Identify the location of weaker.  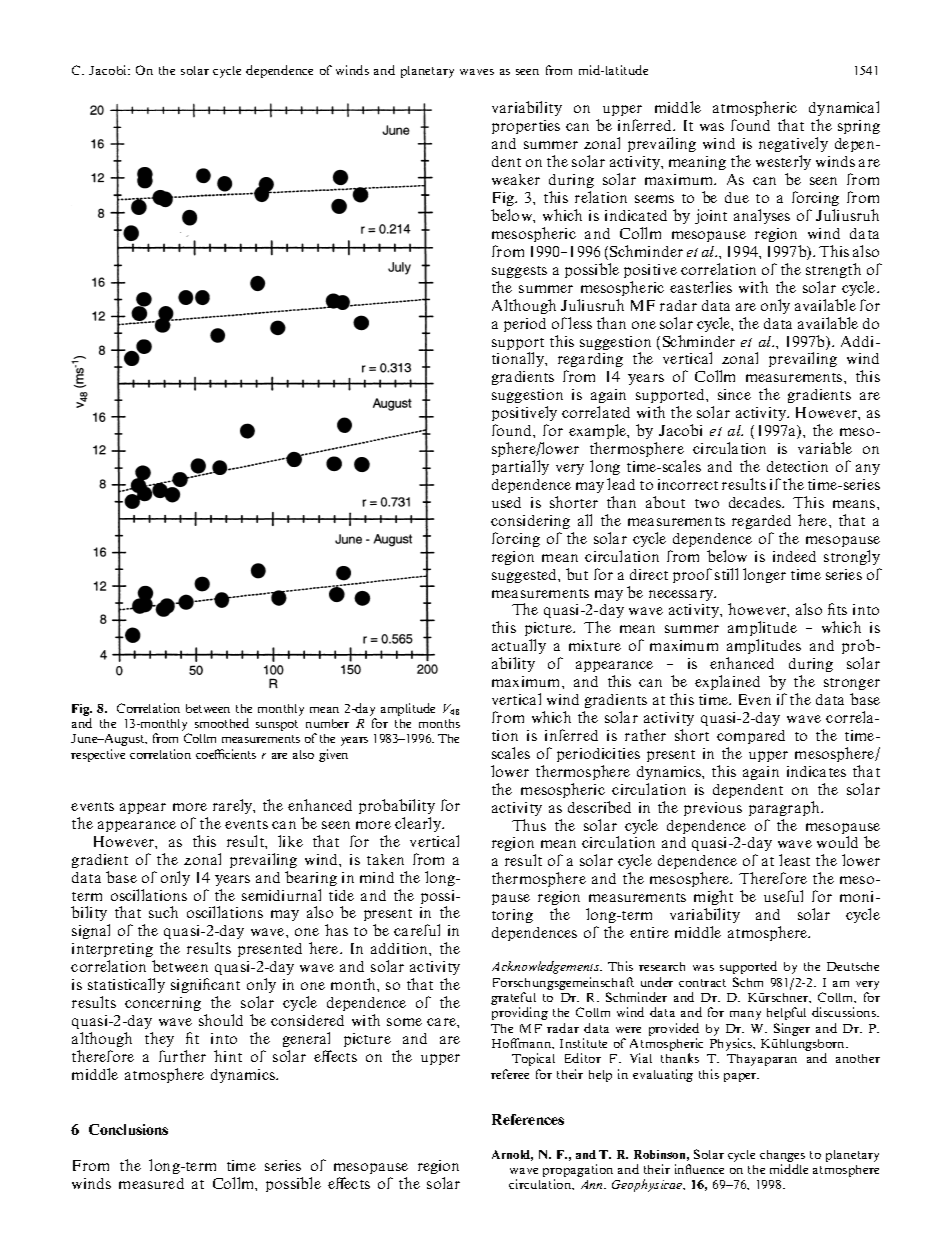
(516, 179).
